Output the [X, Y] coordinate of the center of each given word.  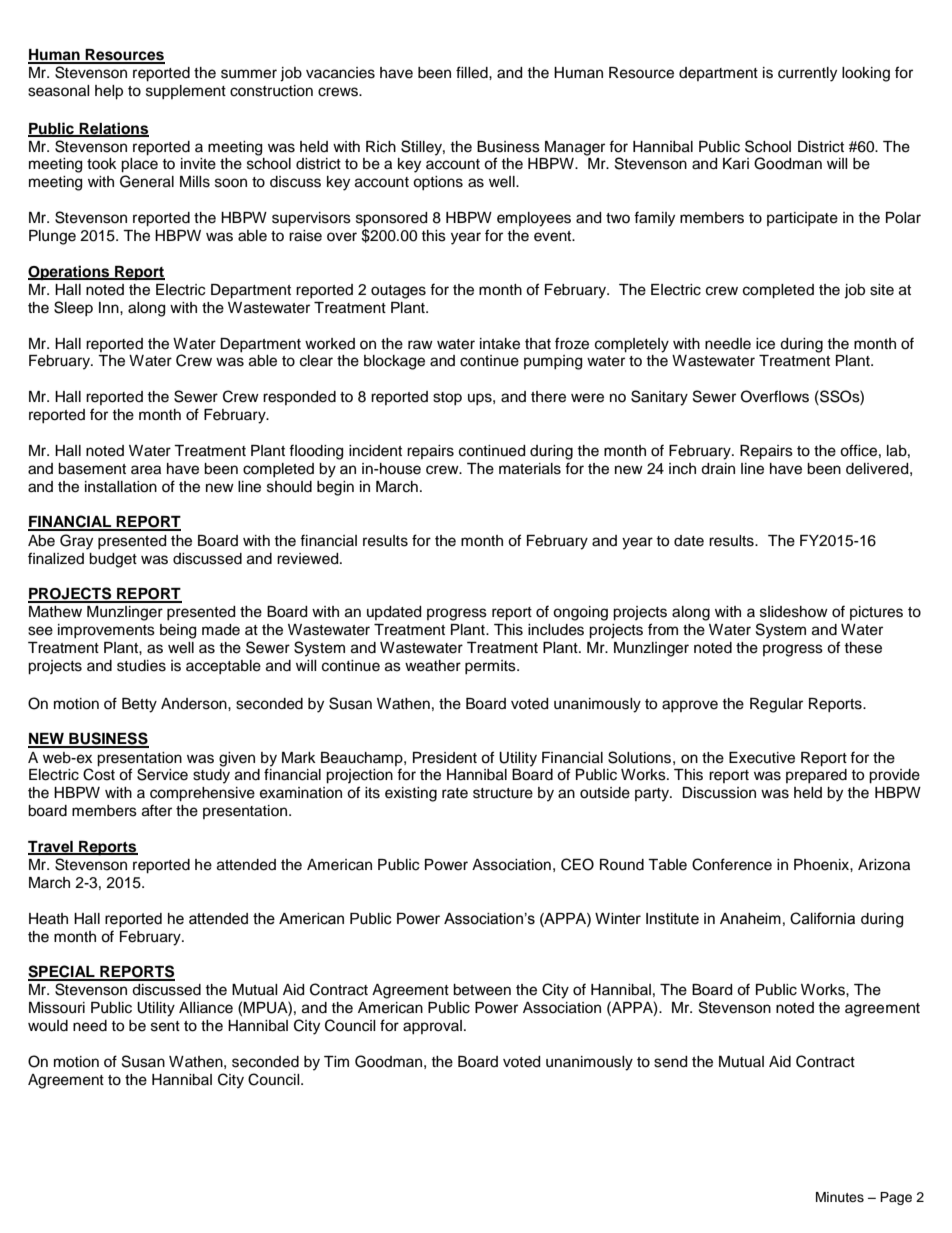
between [482, 990]
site [882, 290]
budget [113, 560]
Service [162, 774]
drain [718, 469]
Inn [110, 307]
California [822, 918]
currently [807, 74]
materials [530, 469]
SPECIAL [62, 972]
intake [500, 344]
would [48, 1026]
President [445, 758]
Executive [762, 758]
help [109, 92]
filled [473, 72]
